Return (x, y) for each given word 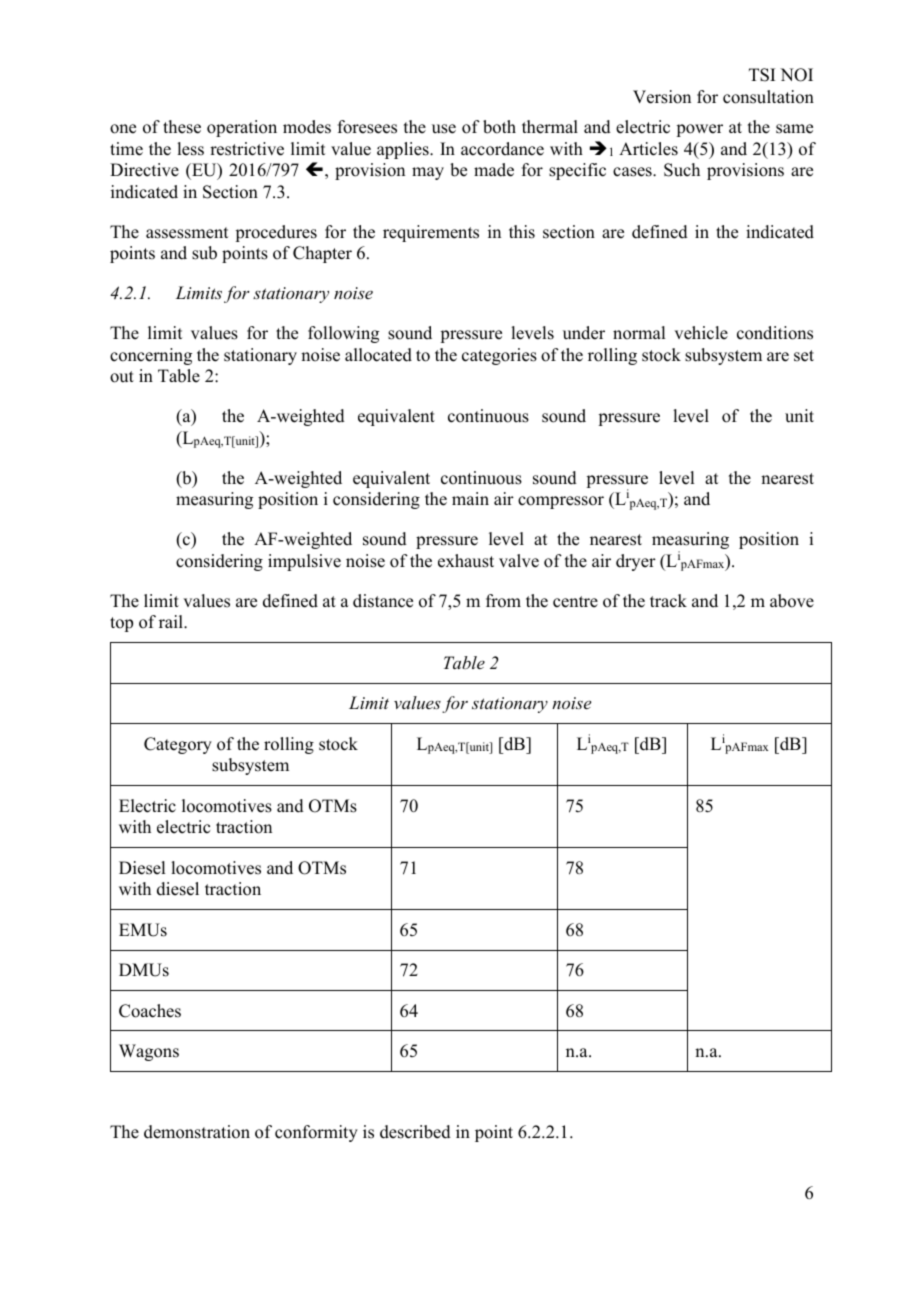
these (182, 127)
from (503, 601)
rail (172, 621)
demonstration (197, 1132)
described (415, 1132)
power (699, 130)
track (668, 601)
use (444, 129)
